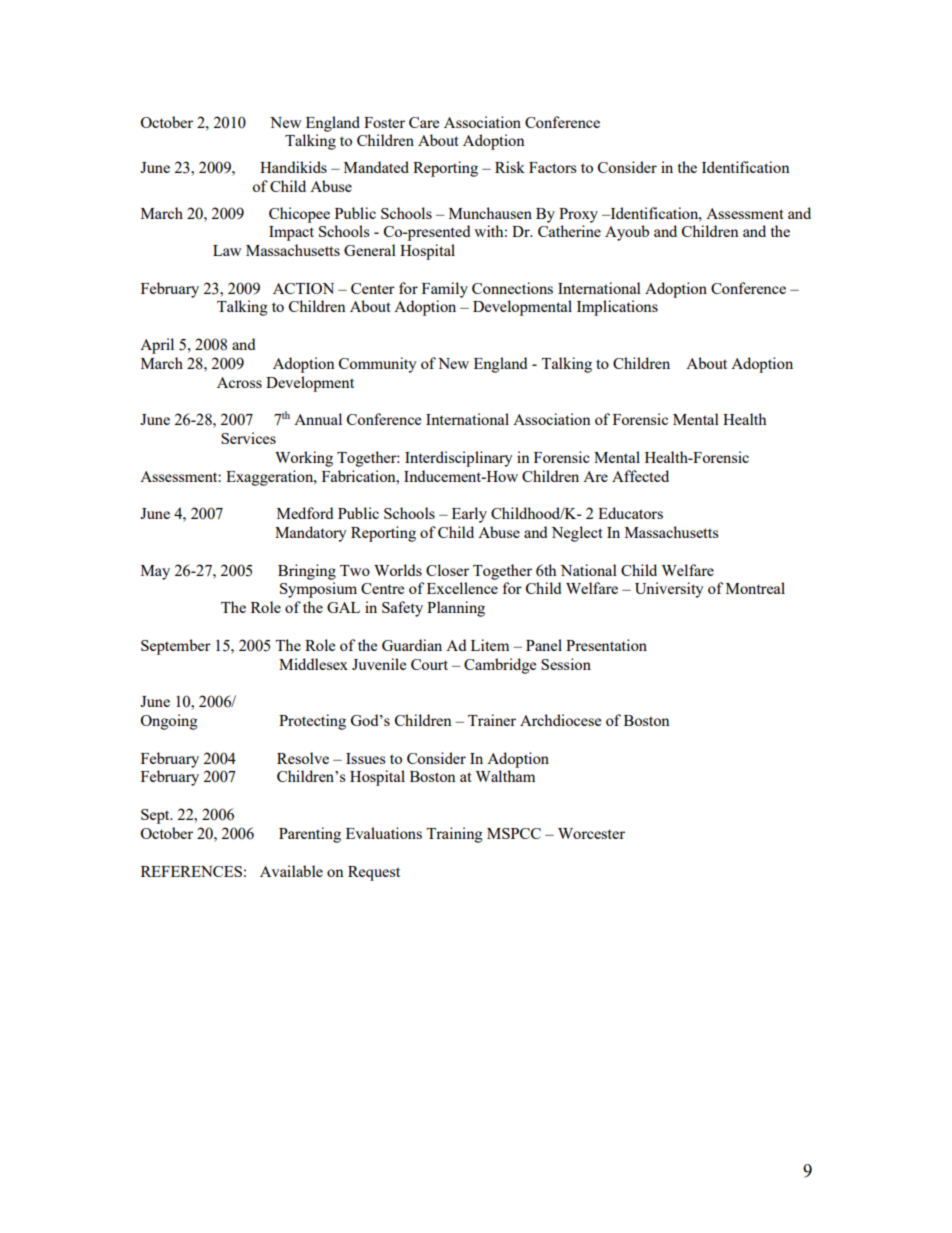  I want to click on University, so click(669, 590).
